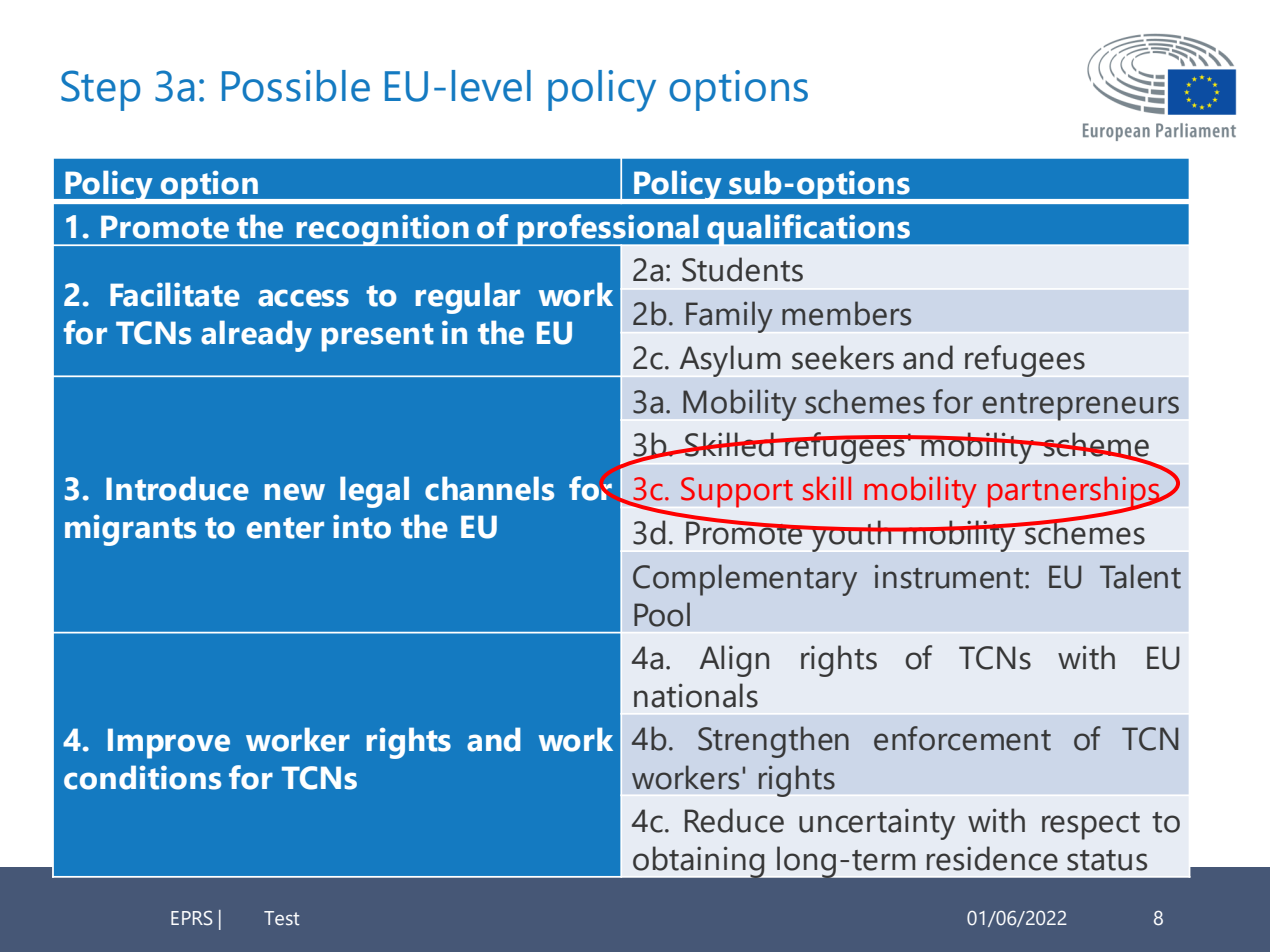 The height and width of the document is (952, 1270). What do you see at coordinates (175, 294) in the document?
I see `Facilitate` at bounding box center [175, 294].
